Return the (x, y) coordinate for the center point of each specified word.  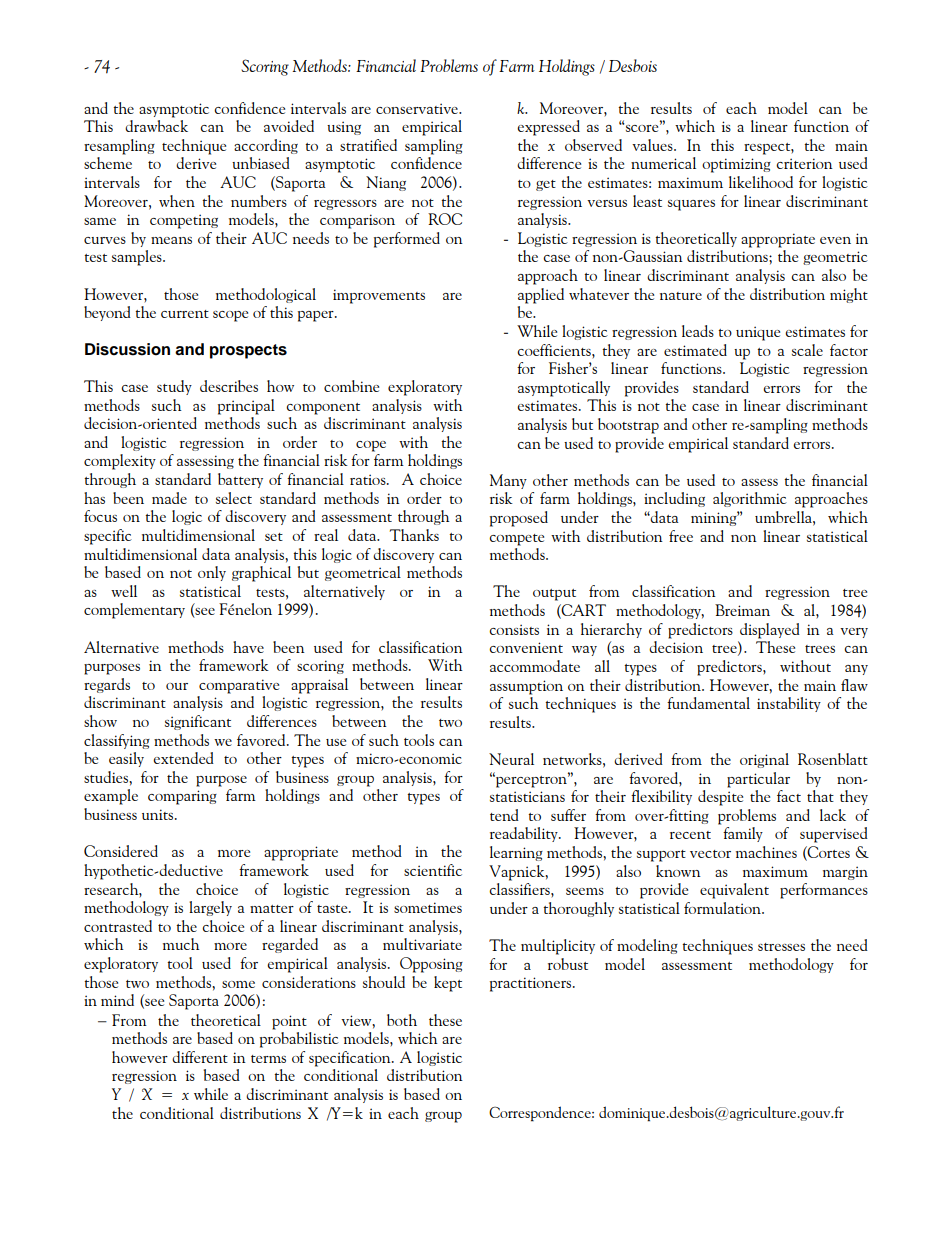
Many (508, 481)
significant (198, 722)
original (764, 760)
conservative (418, 108)
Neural (511, 759)
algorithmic (750, 499)
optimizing (736, 165)
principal (246, 407)
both (402, 1020)
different (200, 1057)
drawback (156, 126)
